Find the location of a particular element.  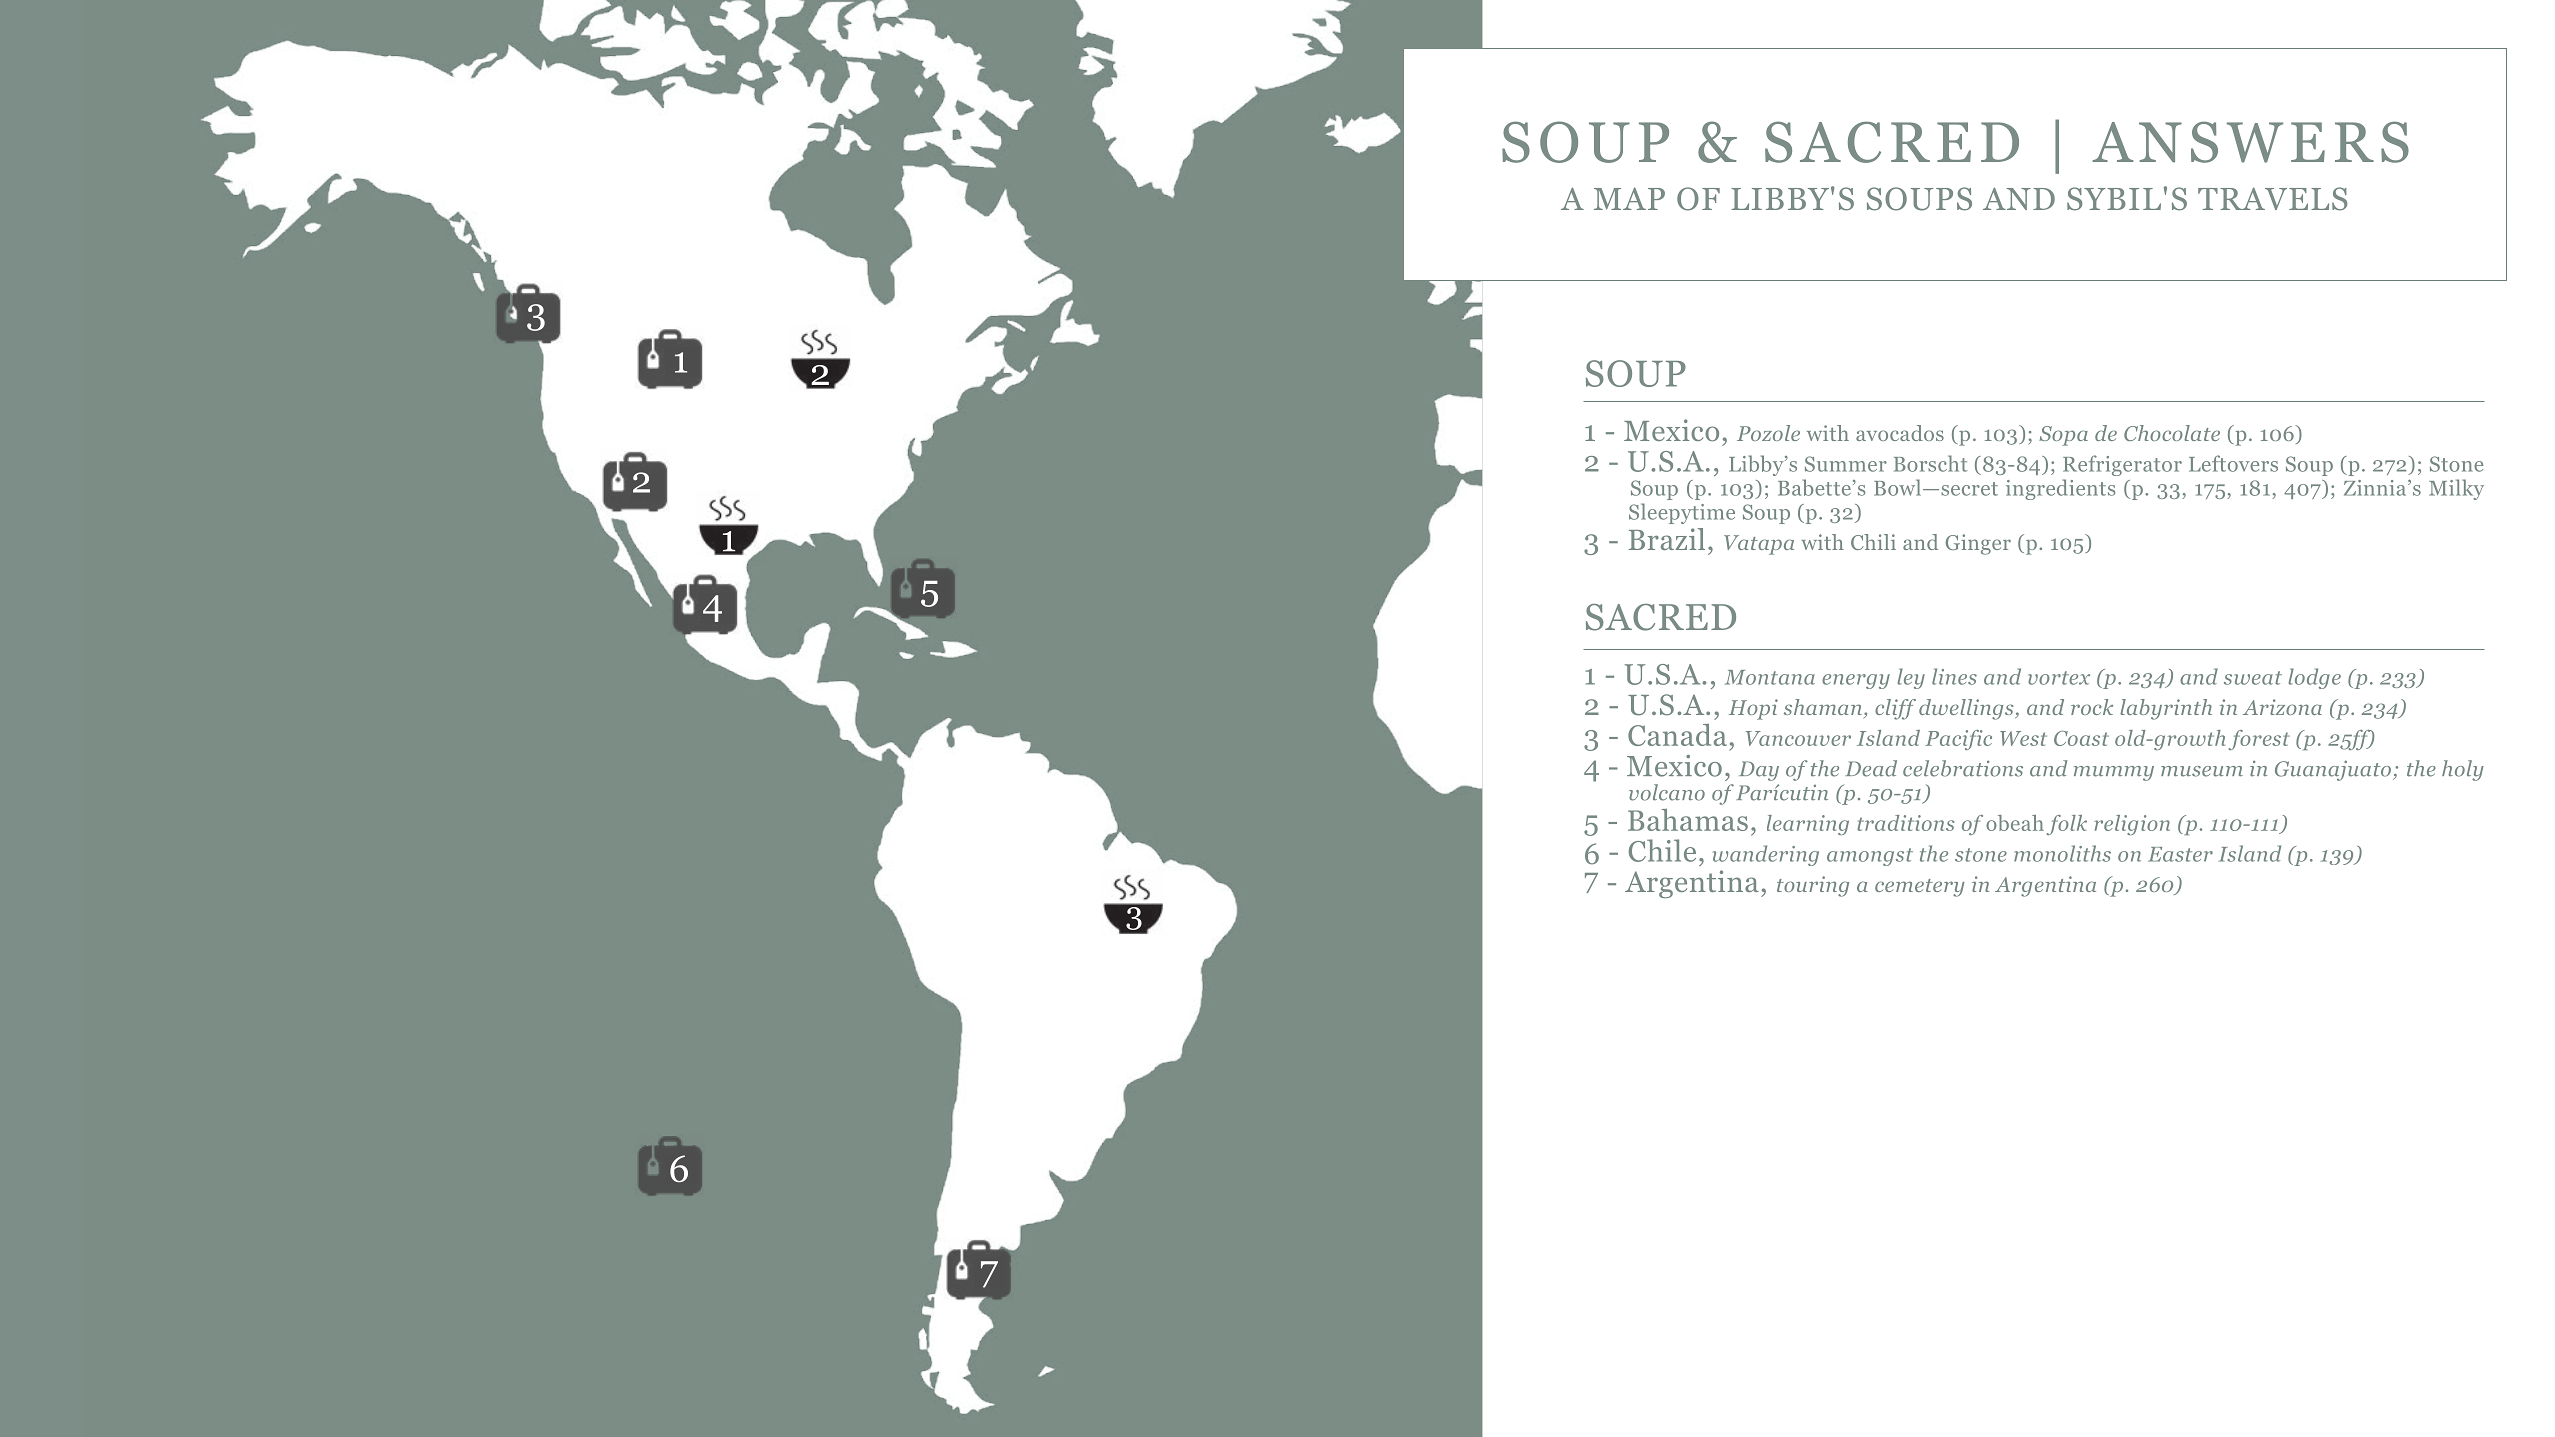

Brazil is located at coordinates (1667, 539).
